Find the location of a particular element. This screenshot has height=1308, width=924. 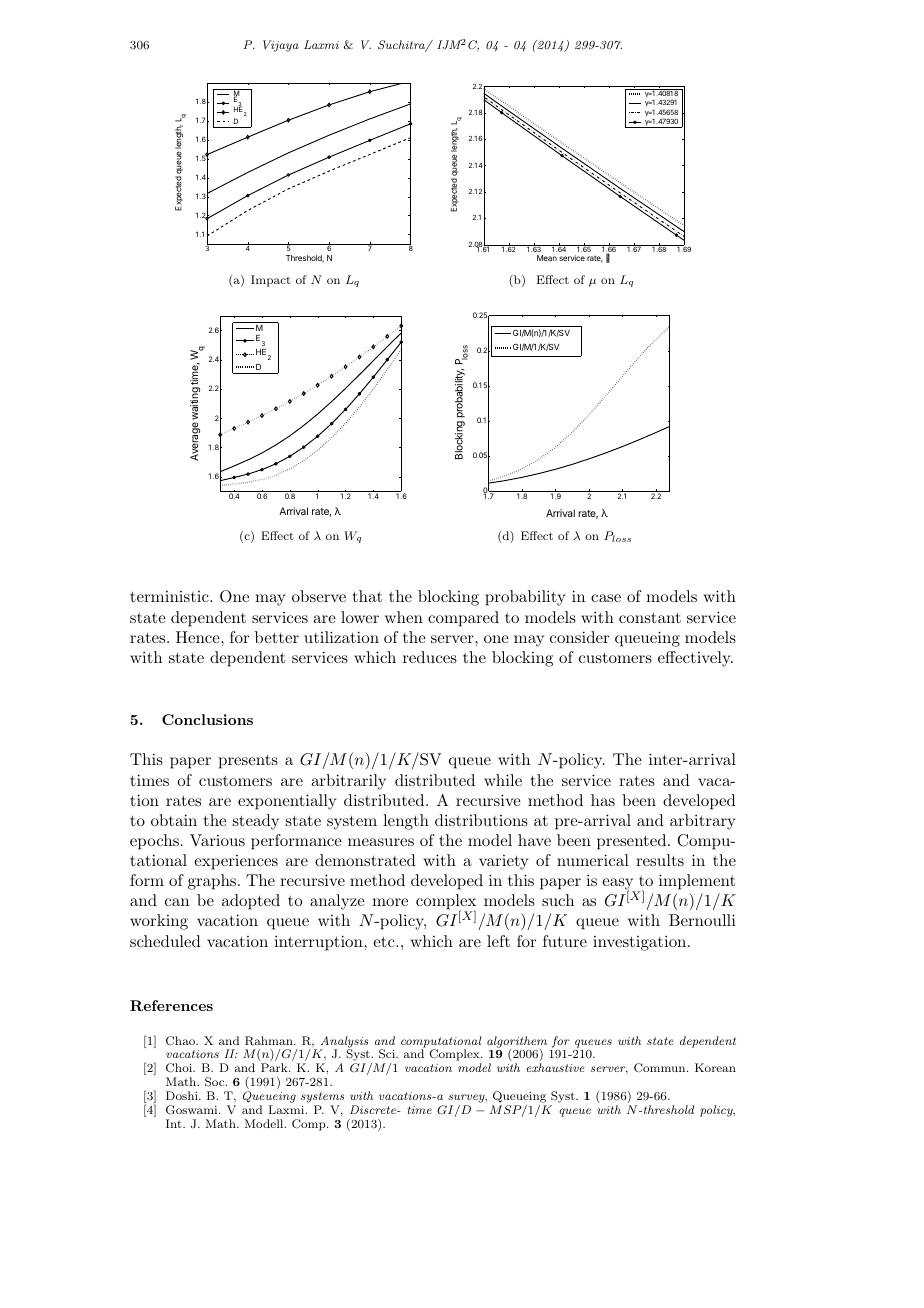

Various is located at coordinates (217, 840).
